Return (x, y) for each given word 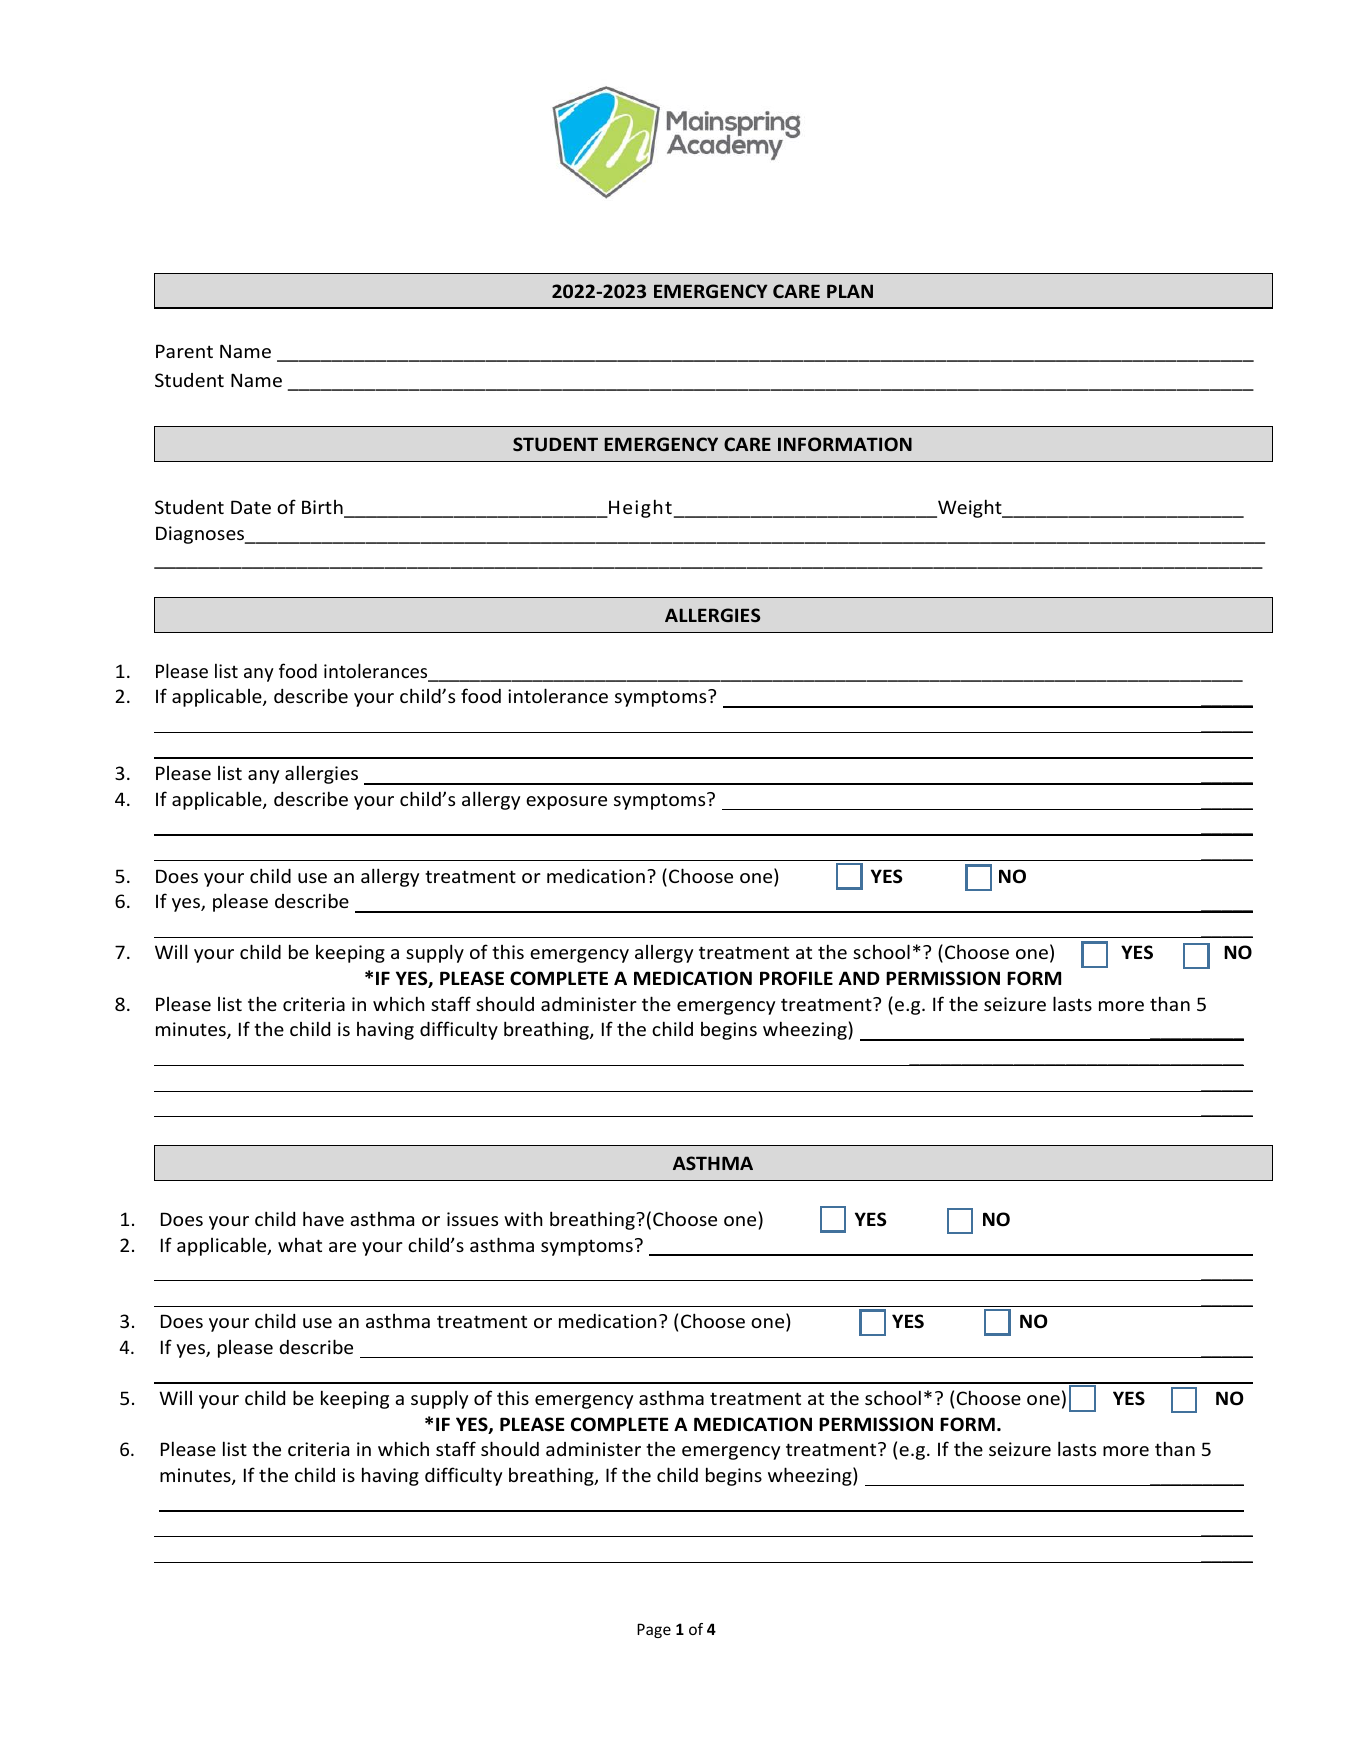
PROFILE (796, 978)
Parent (184, 351)
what (300, 1245)
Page (654, 1630)
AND (859, 978)
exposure (566, 803)
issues (472, 1219)
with (523, 1218)
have (323, 1218)
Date (251, 507)
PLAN (850, 291)
